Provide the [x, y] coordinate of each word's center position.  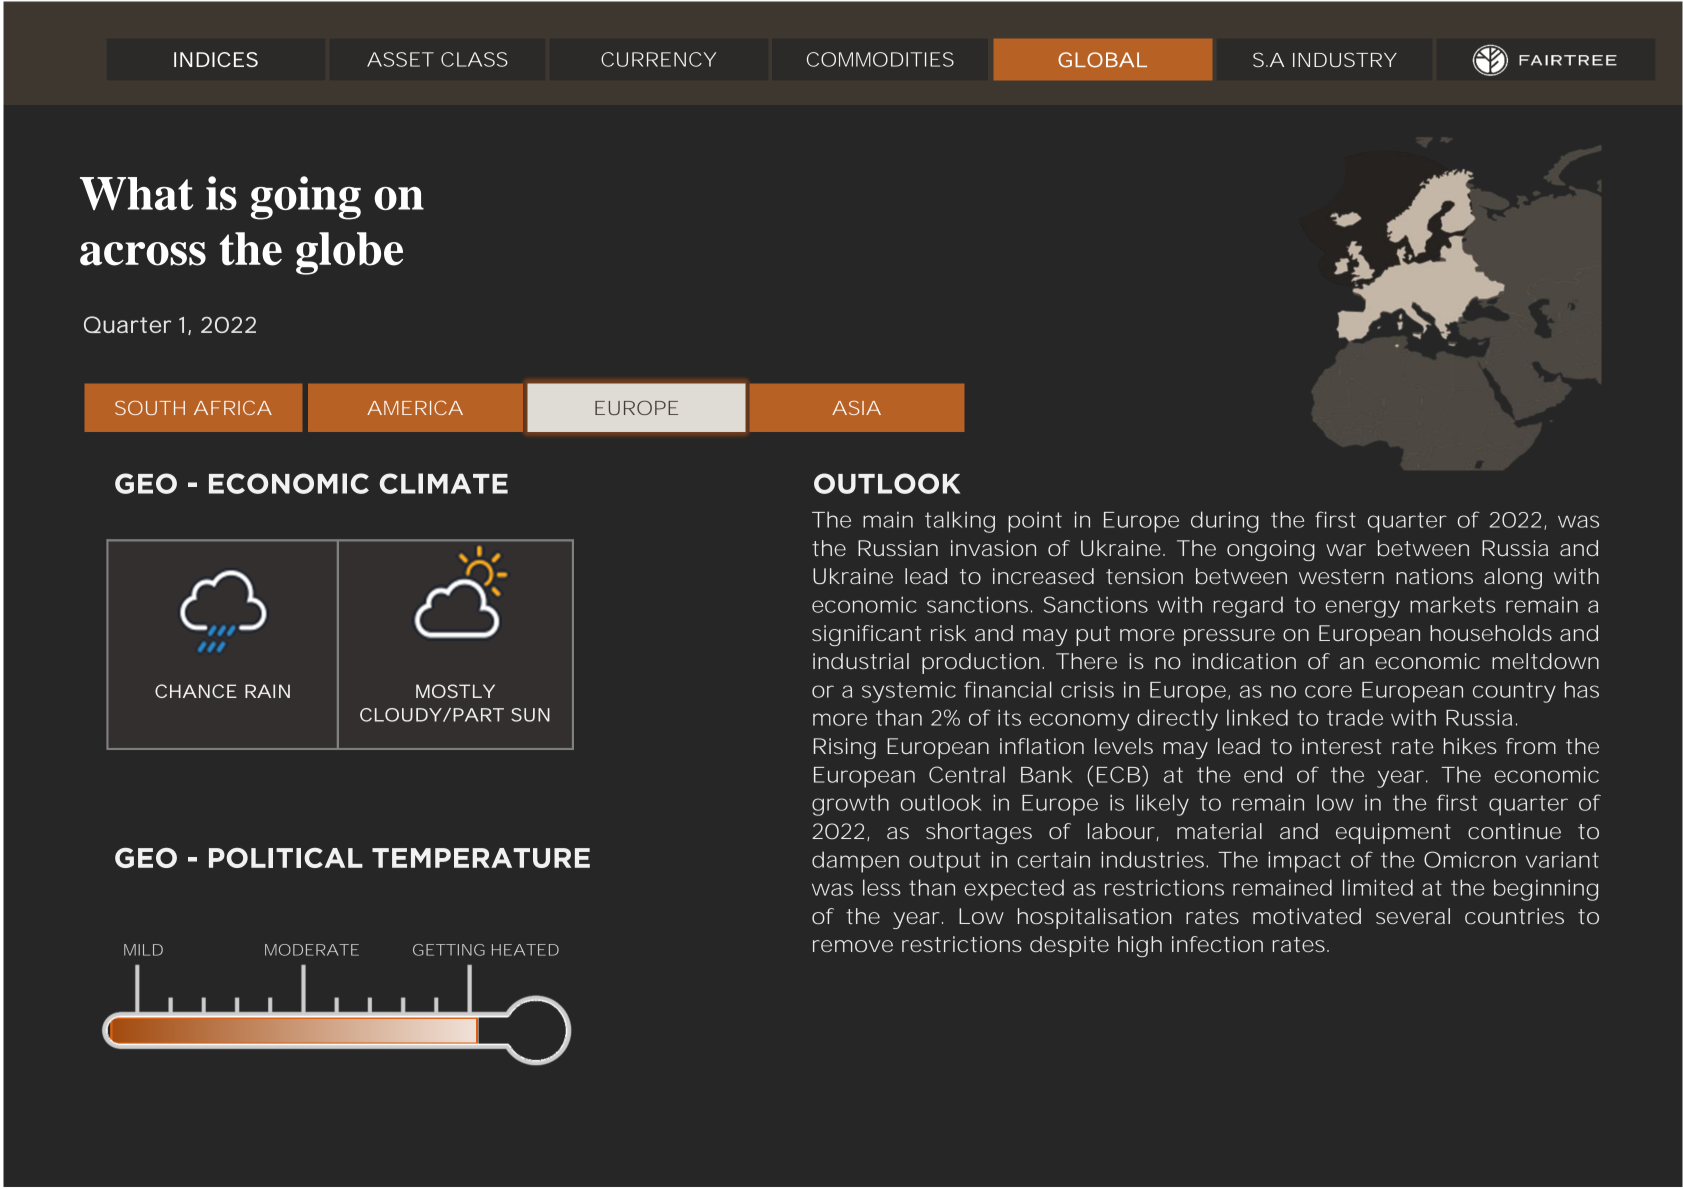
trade [1355, 717]
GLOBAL [1102, 60]
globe [349, 253]
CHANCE [196, 691]
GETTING [449, 950]
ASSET [400, 59]
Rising [845, 748]
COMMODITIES [880, 59]
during [1225, 522]
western [1341, 576]
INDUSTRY [1345, 59]
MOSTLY [455, 691]
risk [949, 633]
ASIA [856, 408]
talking [960, 522]
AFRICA [233, 407]
